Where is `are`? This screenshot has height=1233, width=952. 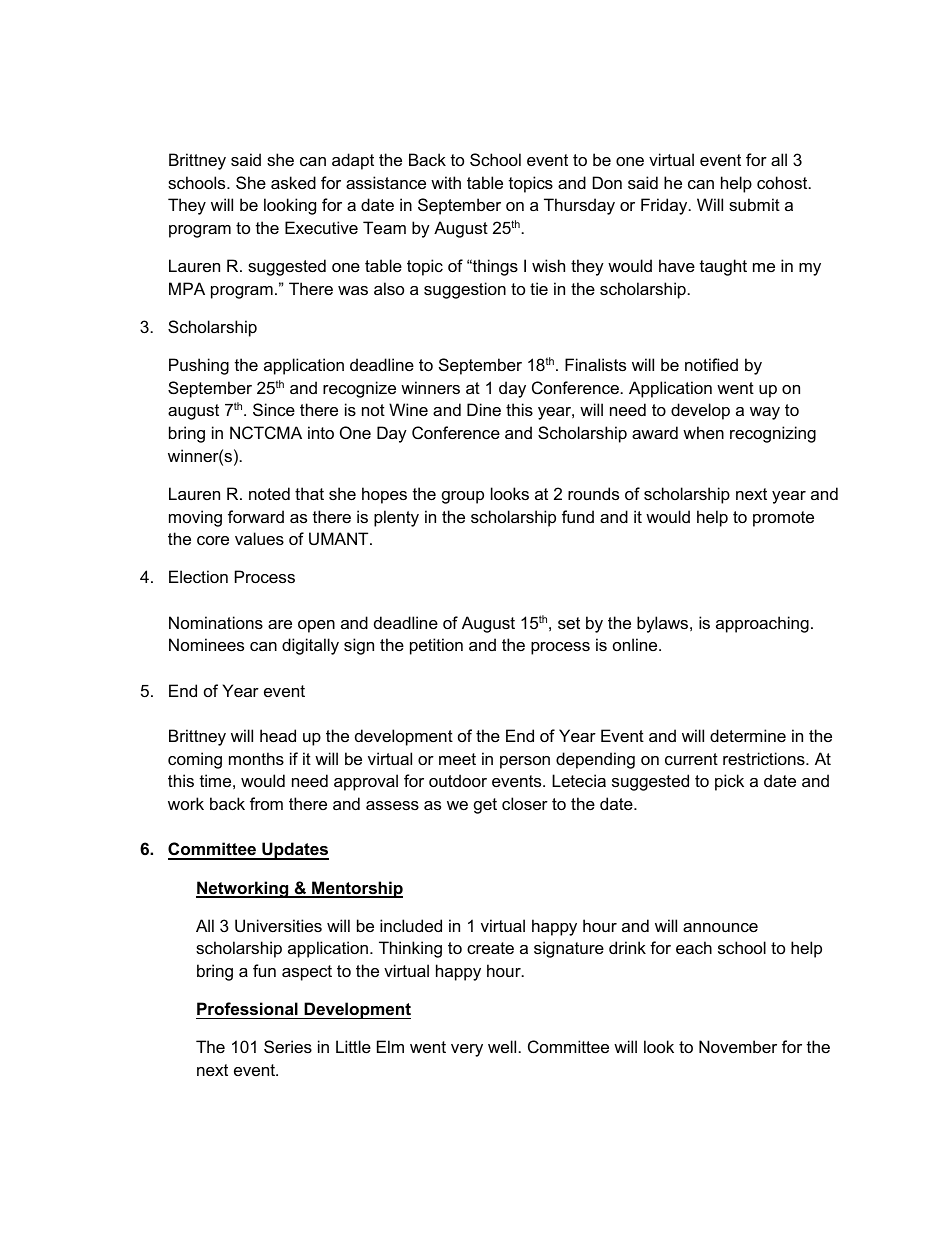
are is located at coordinates (280, 624).
